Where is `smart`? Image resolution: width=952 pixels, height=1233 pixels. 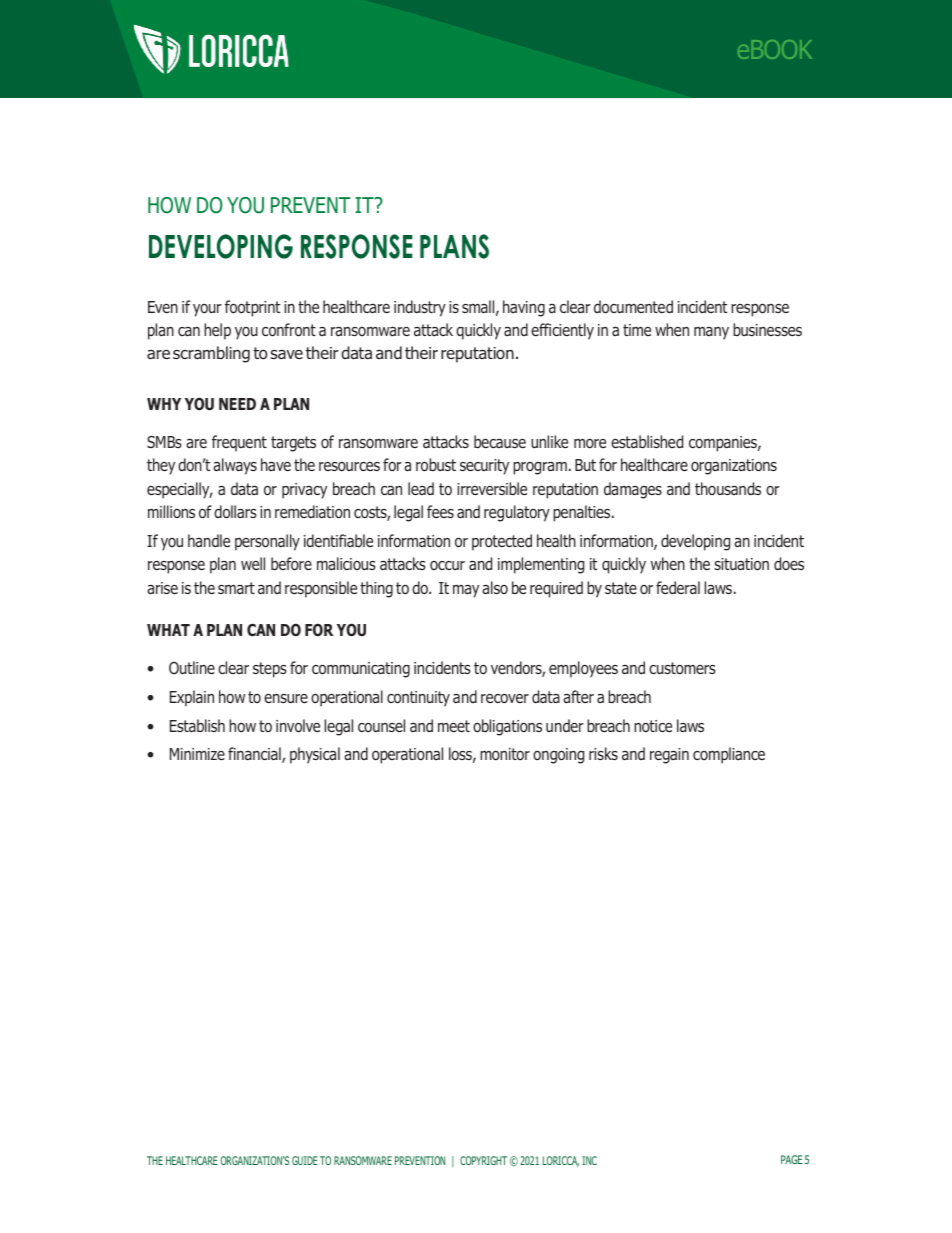 smart is located at coordinates (236, 588).
